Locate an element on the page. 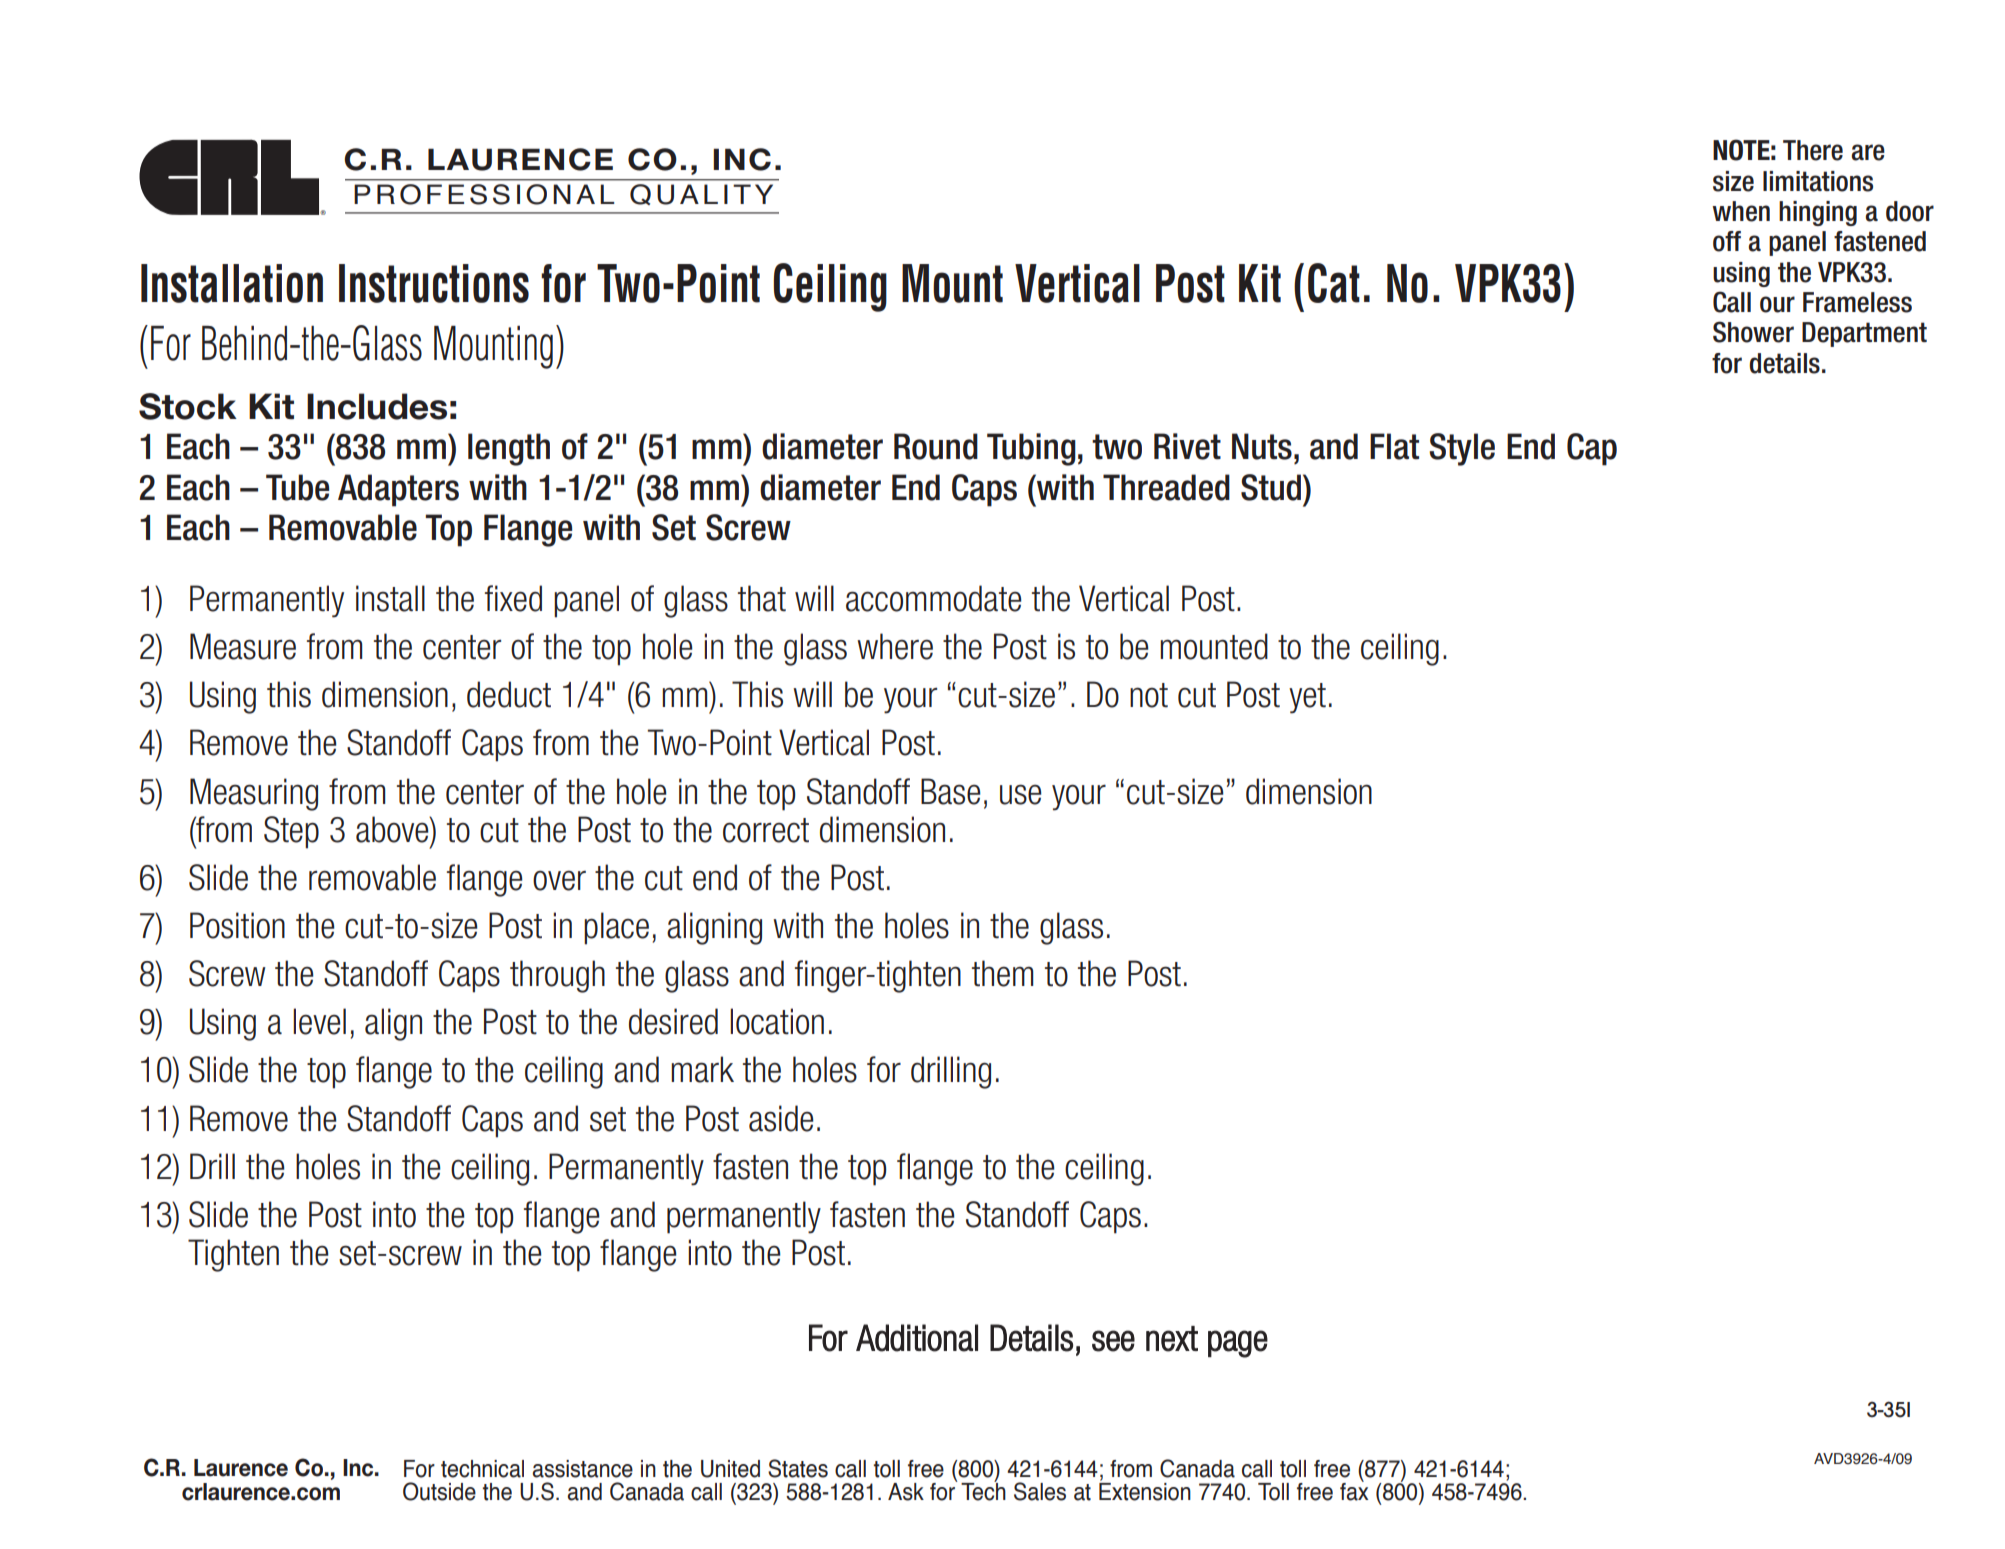  aside is located at coordinates (781, 1118).
